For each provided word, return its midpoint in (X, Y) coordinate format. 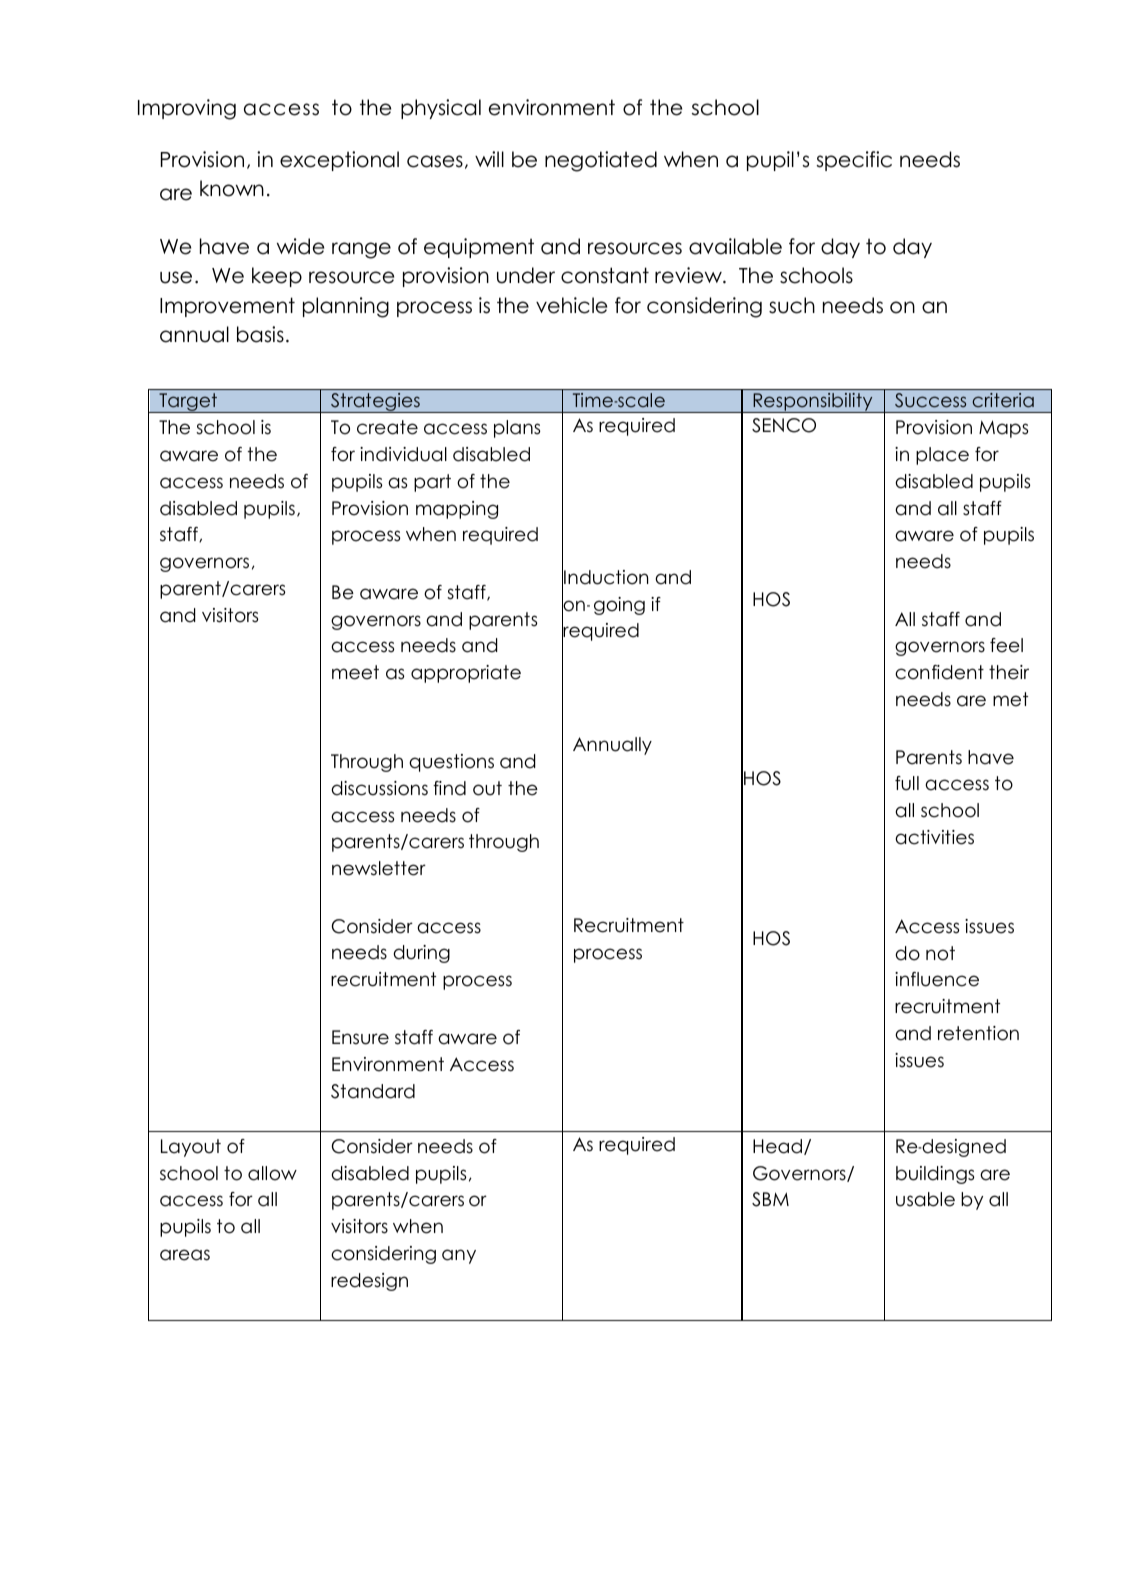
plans (517, 429)
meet (355, 672)
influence (937, 979)
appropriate (466, 674)
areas (185, 1255)
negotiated (601, 161)
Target (188, 403)
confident (939, 672)
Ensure (360, 1037)
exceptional (339, 161)
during (421, 954)
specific (854, 161)
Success (930, 400)
